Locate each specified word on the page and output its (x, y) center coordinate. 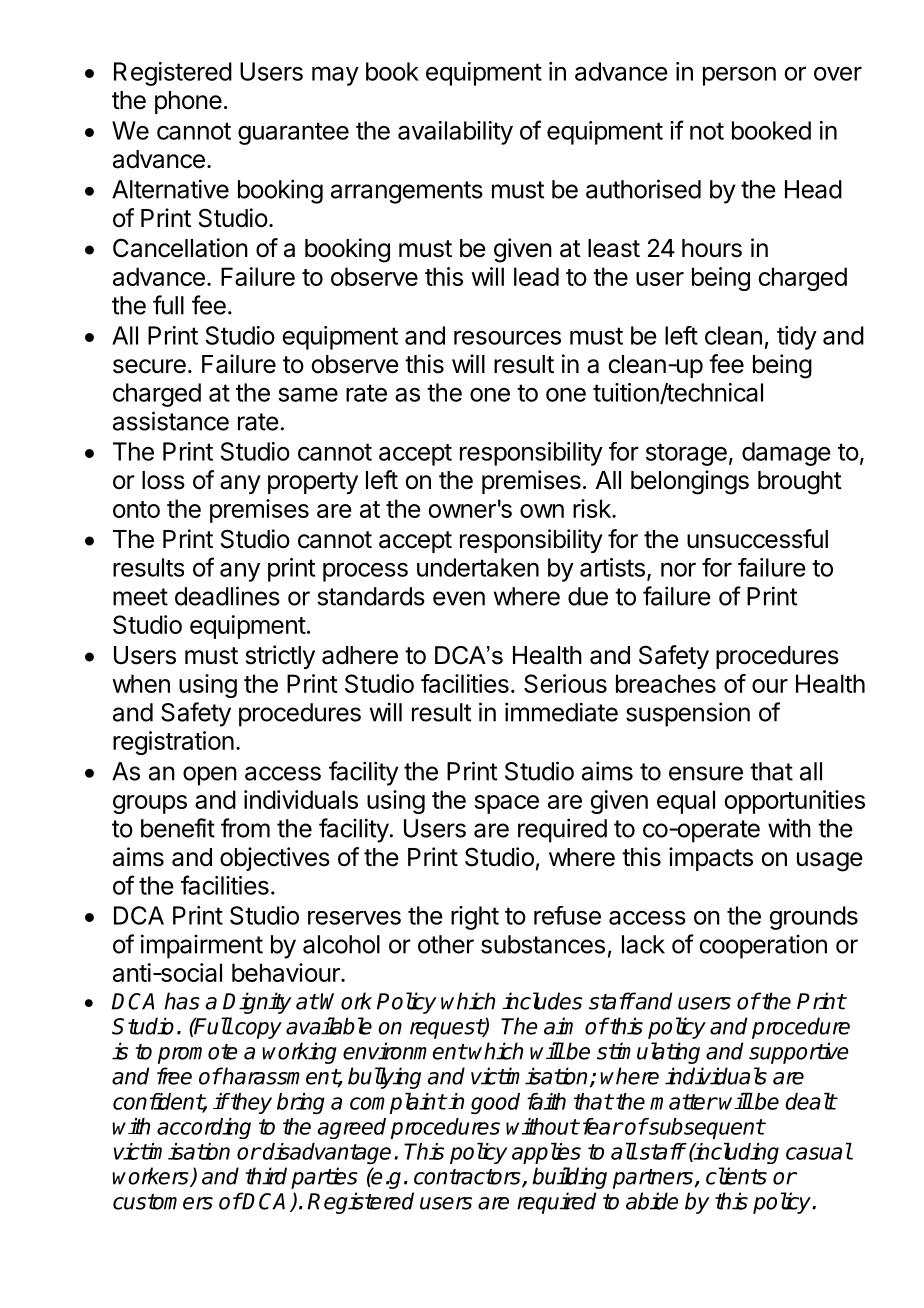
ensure (706, 773)
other (446, 944)
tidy (797, 338)
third (266, 1176)
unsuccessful (757, 539)
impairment (202, 946)
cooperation (763, 946)
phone (188, 102)
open (210, 776)
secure (149, 366)
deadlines (227, 596)
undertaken (478, 567)
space (506, 804)
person (739, 76)
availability (455, 133)
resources (507, 337)
